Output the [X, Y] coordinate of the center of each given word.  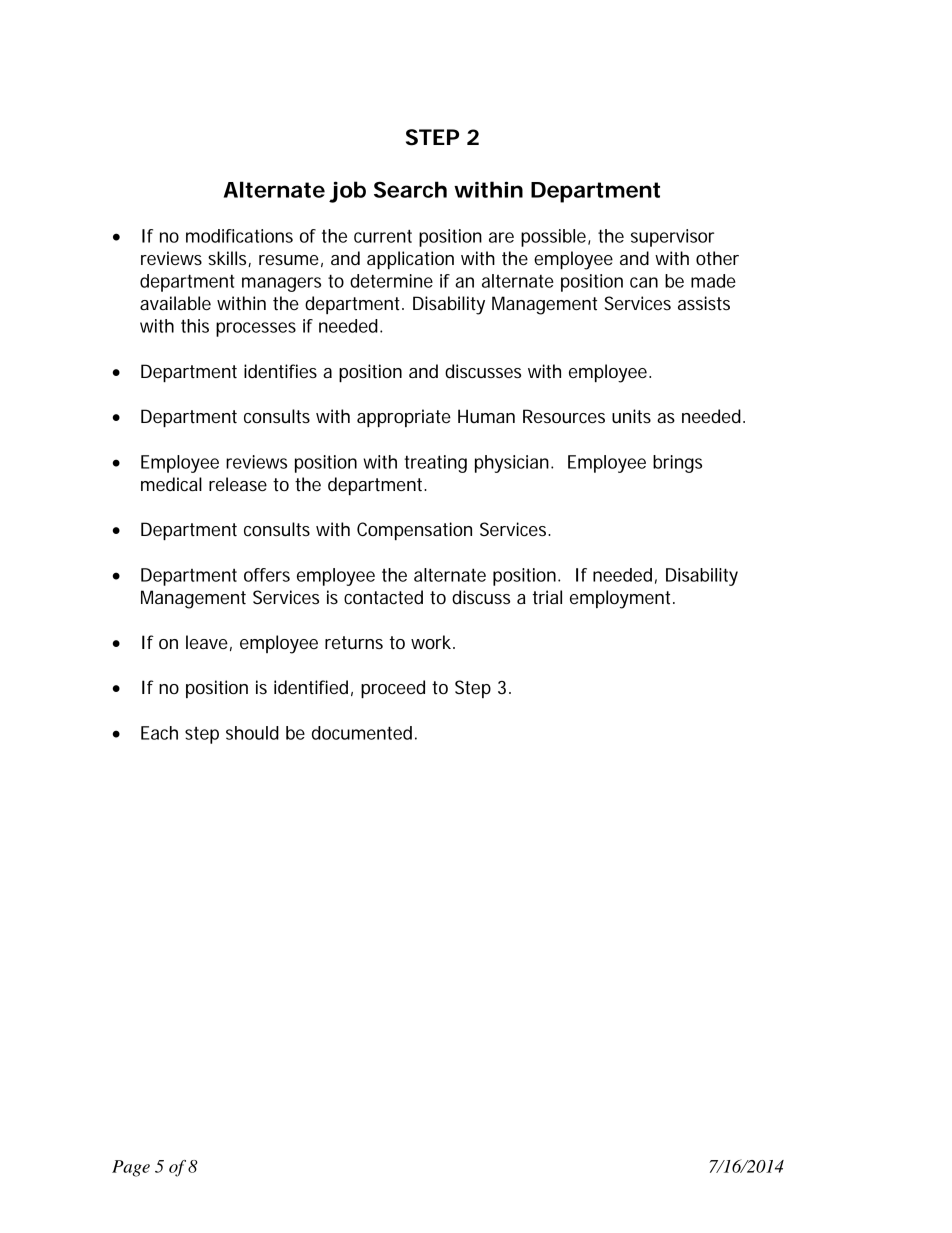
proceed [393, 689]
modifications [239, 236]
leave [207, 642]
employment [622, 599]
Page [131, 1168]
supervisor [672, 238]
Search [410, 189]
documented [362, 733]
